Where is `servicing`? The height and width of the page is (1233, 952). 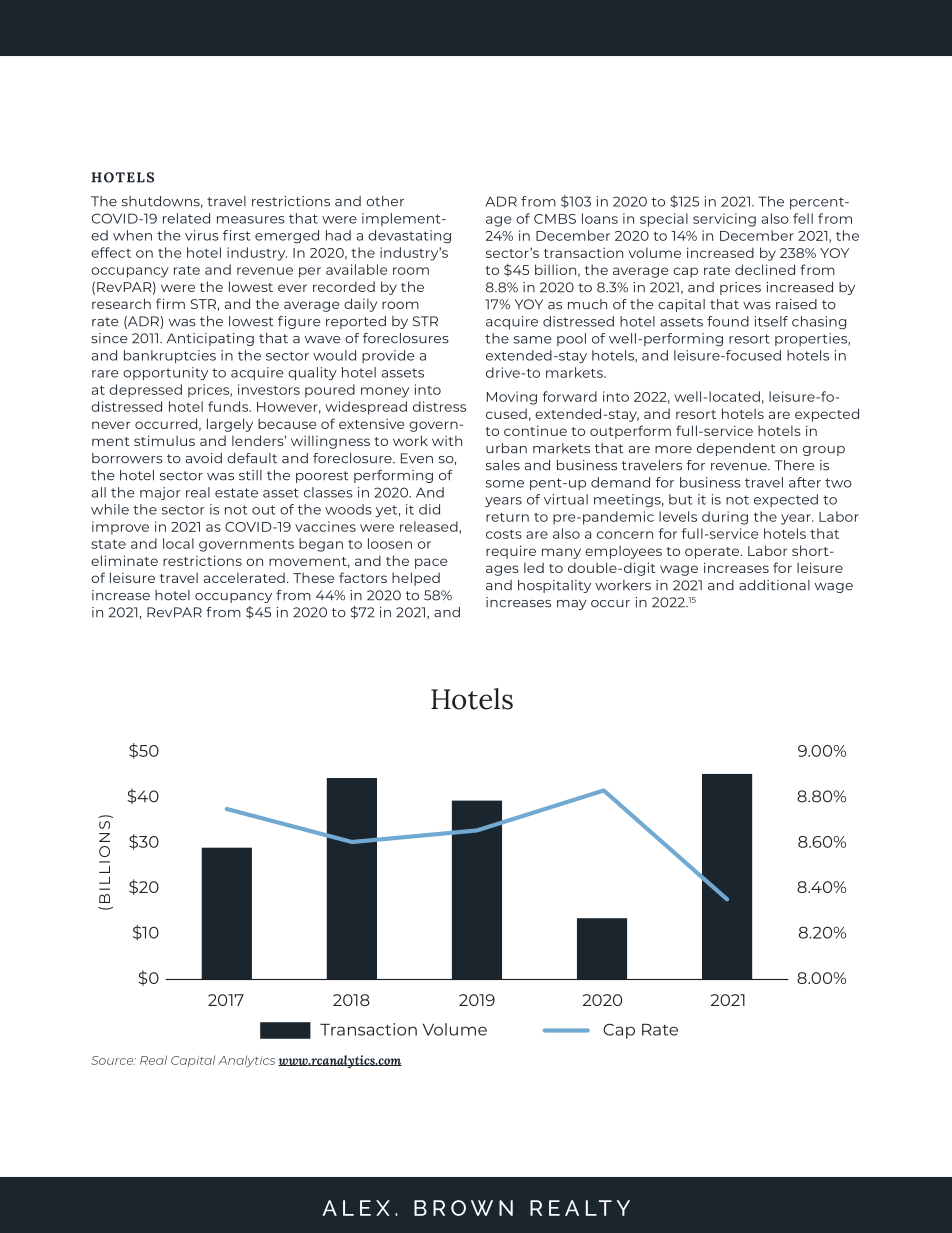
servicing is located at coordinates (724, 220).
